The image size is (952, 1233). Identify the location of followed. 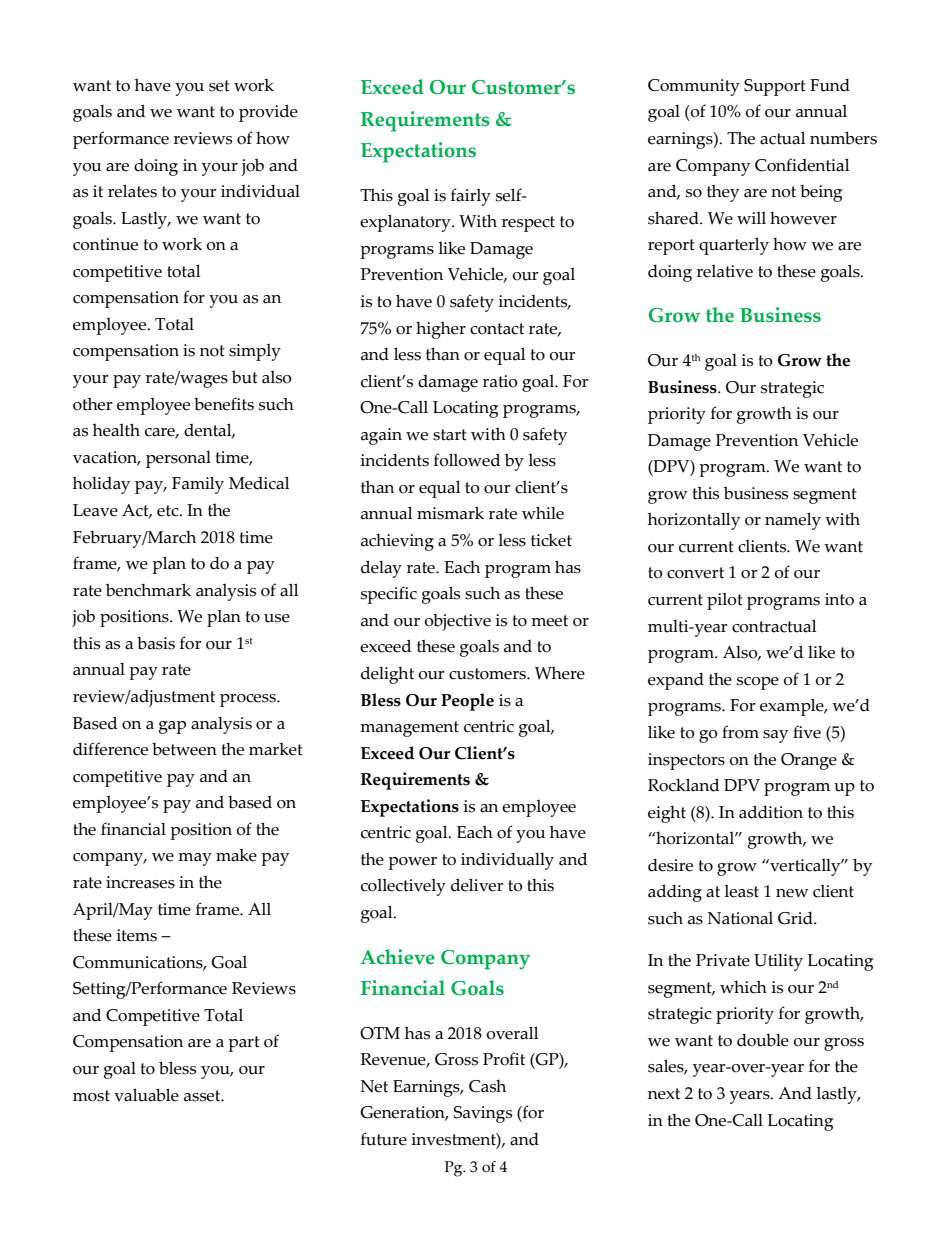
(467, 460).
